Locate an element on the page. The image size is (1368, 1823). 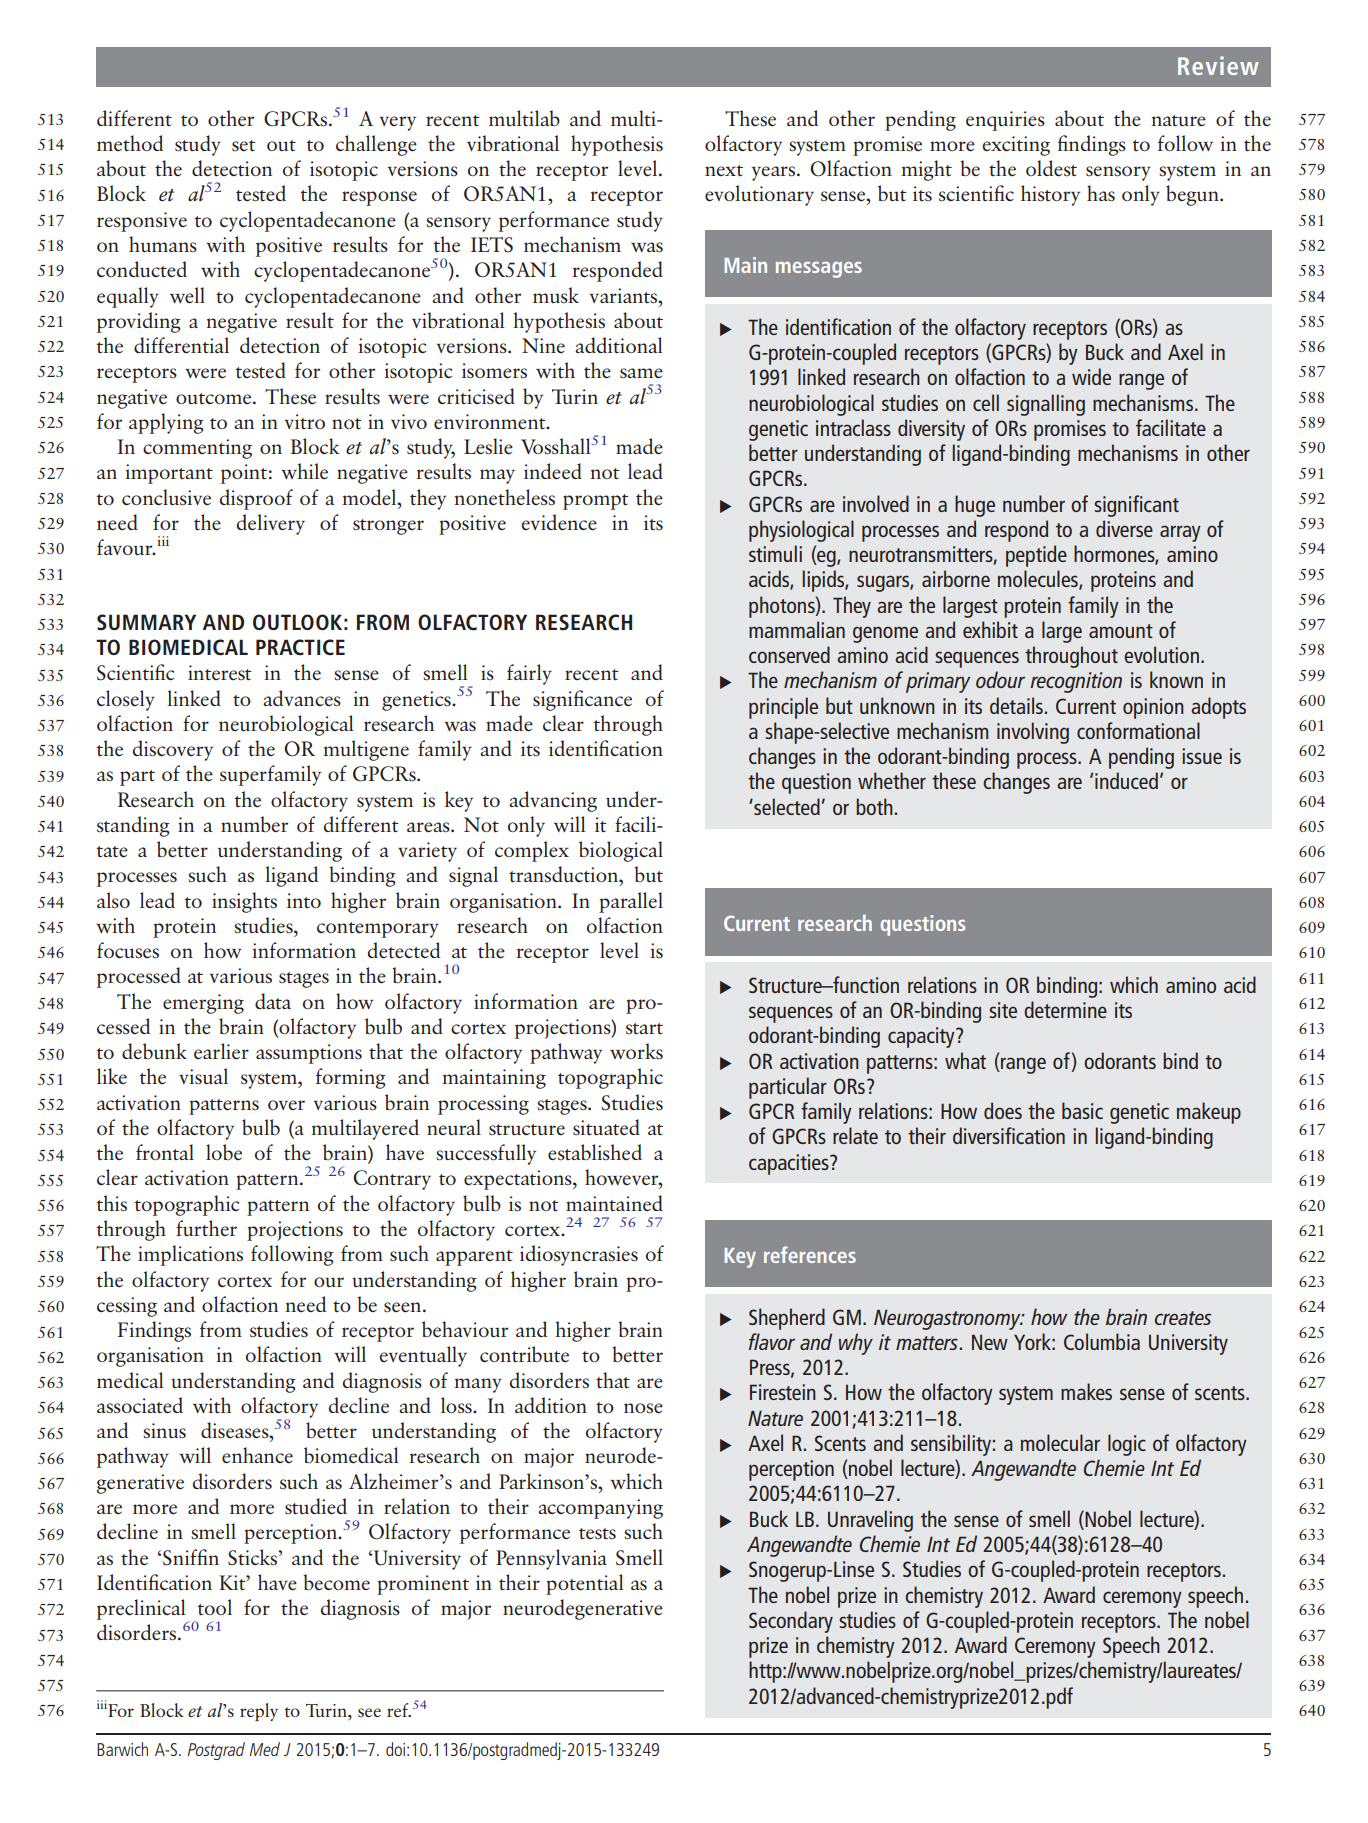
reply is located at coordinates (259, 1712).
